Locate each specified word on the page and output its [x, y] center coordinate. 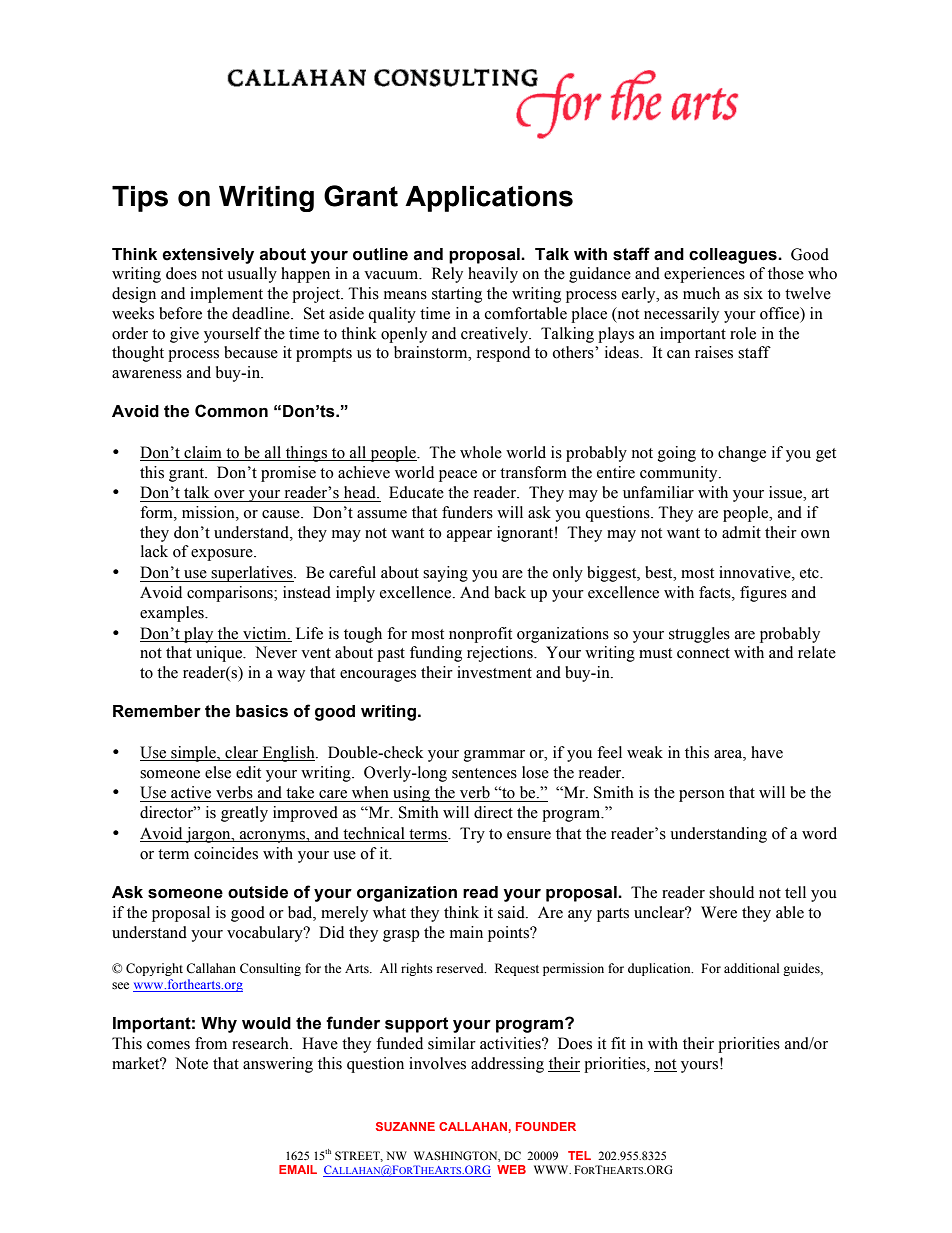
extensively [208, 256]
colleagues [734, 256]
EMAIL [298, 1169]
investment [494, 672]
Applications [489, 199]
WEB [511, 1169]
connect [703, 653]
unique [220, 654]
